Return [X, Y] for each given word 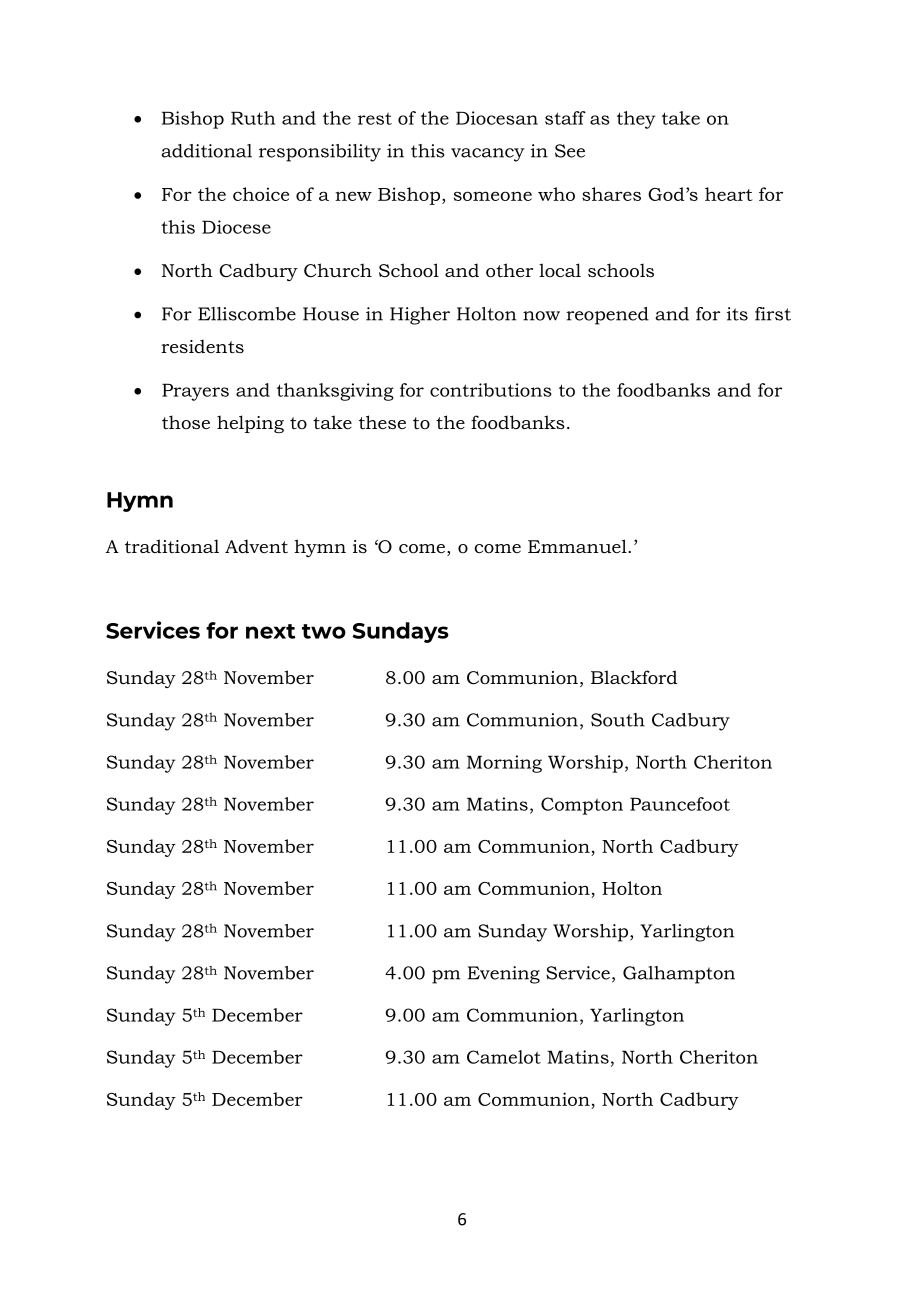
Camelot [504, 1057]
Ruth [253, 118]
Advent [256, 546]
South [618, 720]
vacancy [488, 155]
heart [729, 194]
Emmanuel [578, 546]
